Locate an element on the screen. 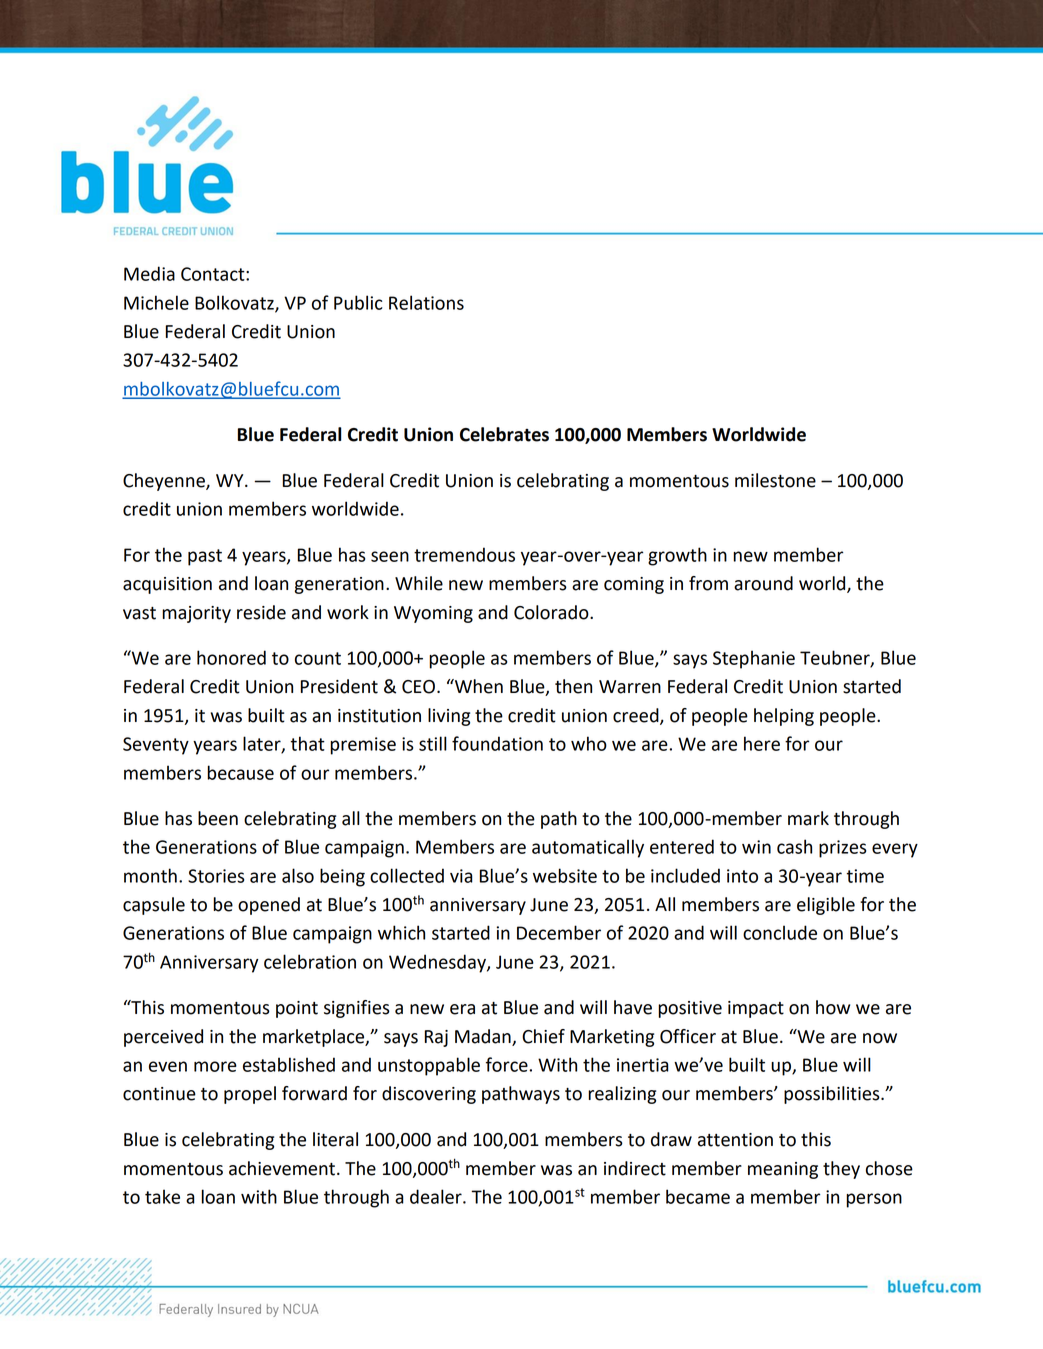 The width and height of the screenshot is (1043, 1349). Stories is located at coordinates (216, 876).
